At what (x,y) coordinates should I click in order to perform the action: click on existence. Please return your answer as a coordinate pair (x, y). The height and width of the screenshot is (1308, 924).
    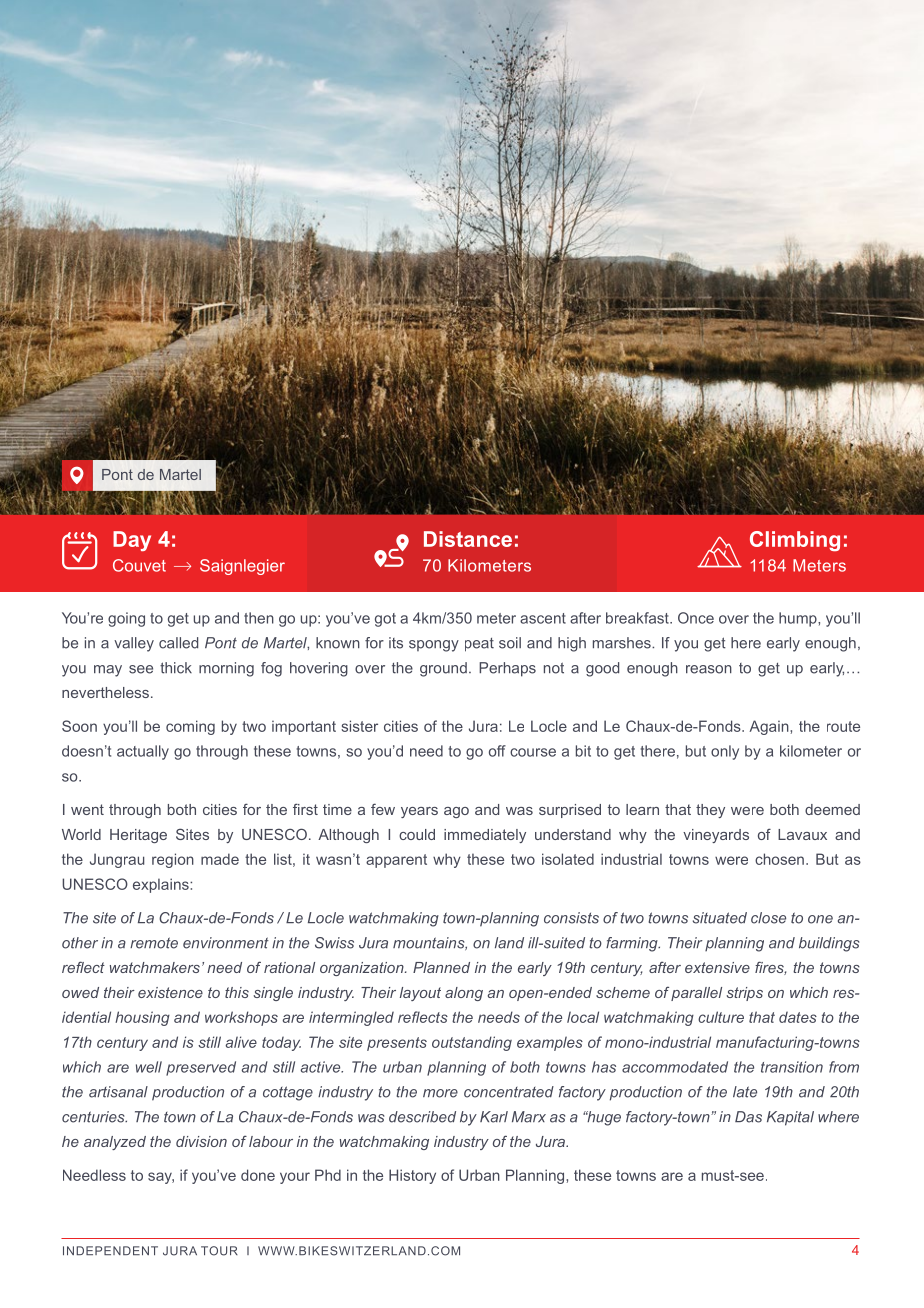
    Looking at the image, I should click on (170, 992).
